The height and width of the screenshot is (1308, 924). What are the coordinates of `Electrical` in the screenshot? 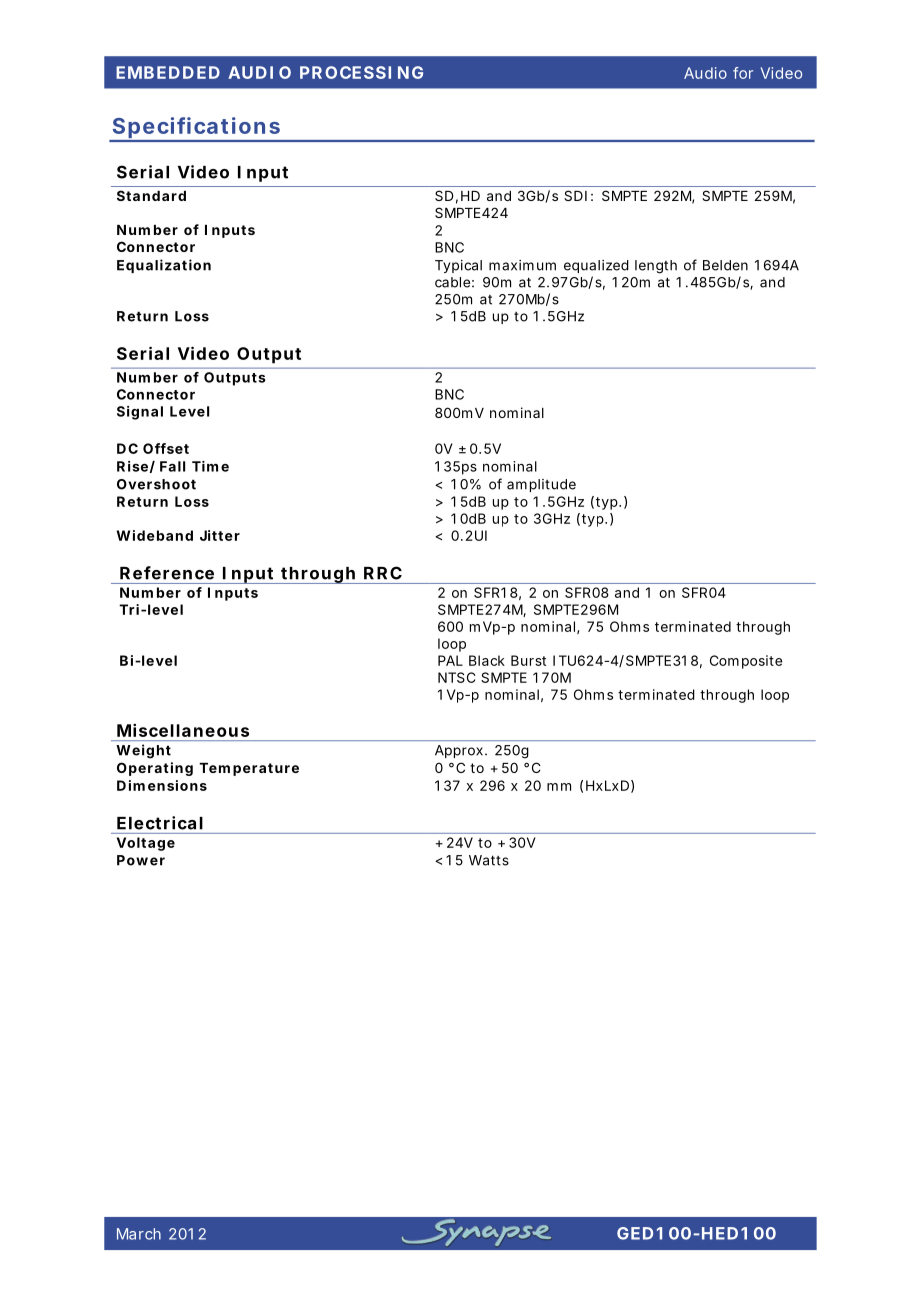 It's located at (160, 823).
